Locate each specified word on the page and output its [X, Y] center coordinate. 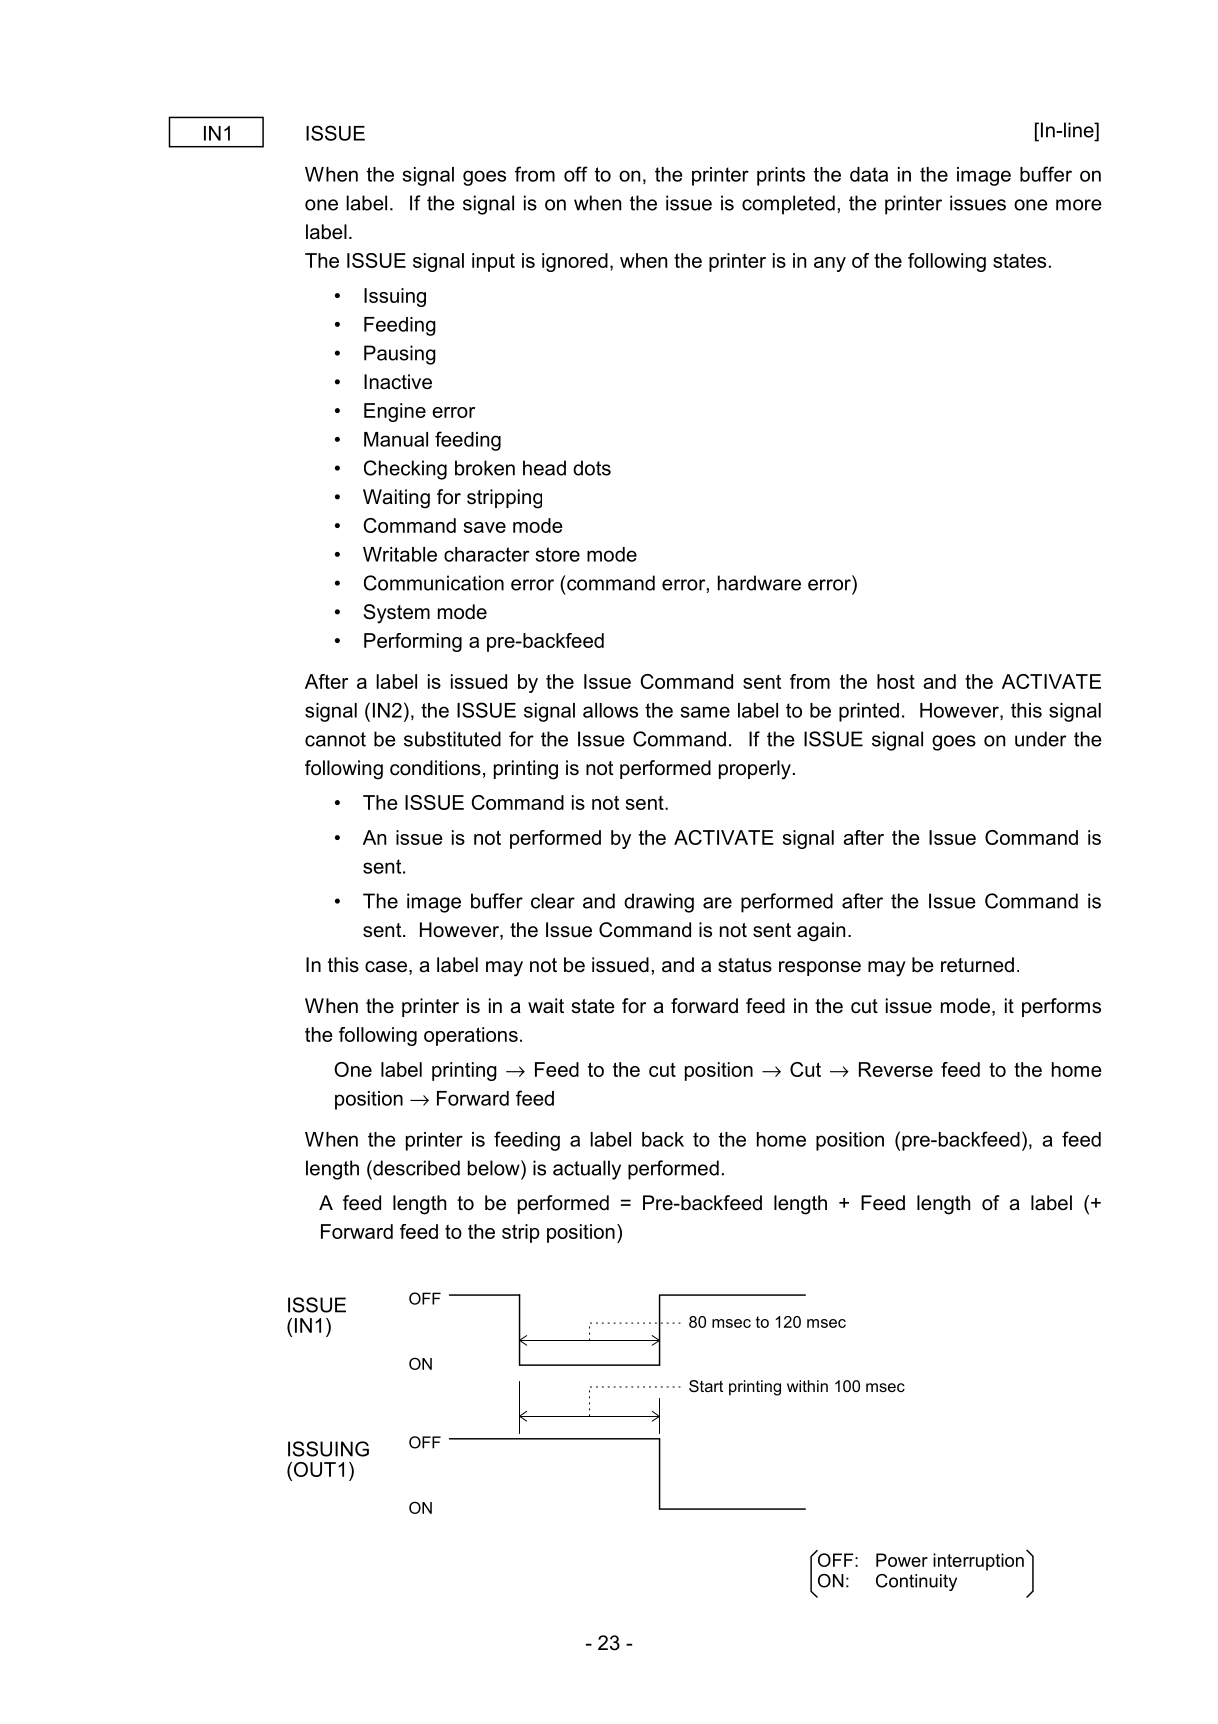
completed [788, 205]
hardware [759, 583]
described [415, 1168]
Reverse [896, 1069]
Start [706, 1386]
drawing [659, 903]
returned [977, 965]
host [896, 681]
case [386, 967]
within [807, 1386]
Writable [400, 554]
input [493, 262]
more [1079, 205]
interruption [978, 1562]
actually [587, 1170]
